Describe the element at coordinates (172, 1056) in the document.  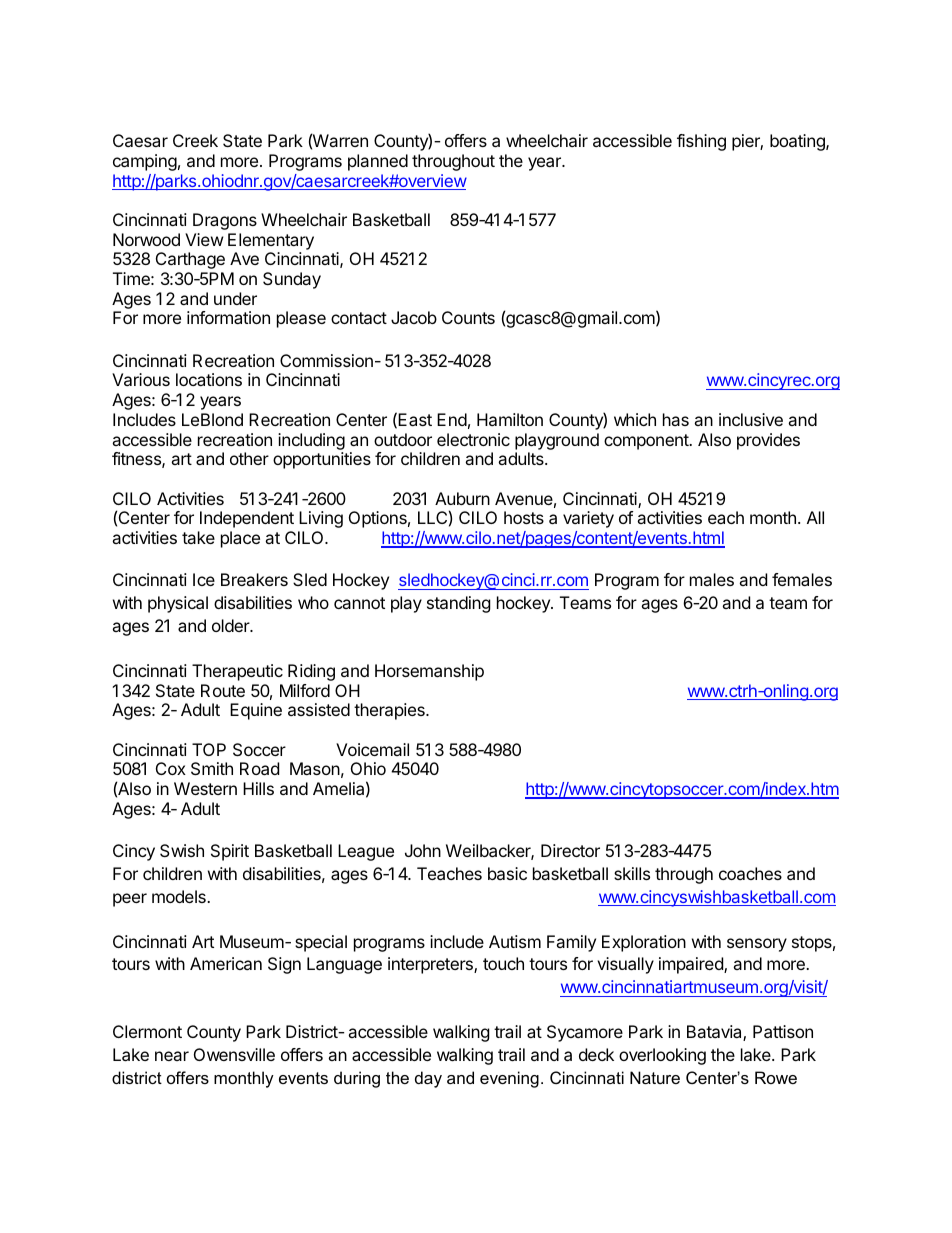
I see `near` at that location.
